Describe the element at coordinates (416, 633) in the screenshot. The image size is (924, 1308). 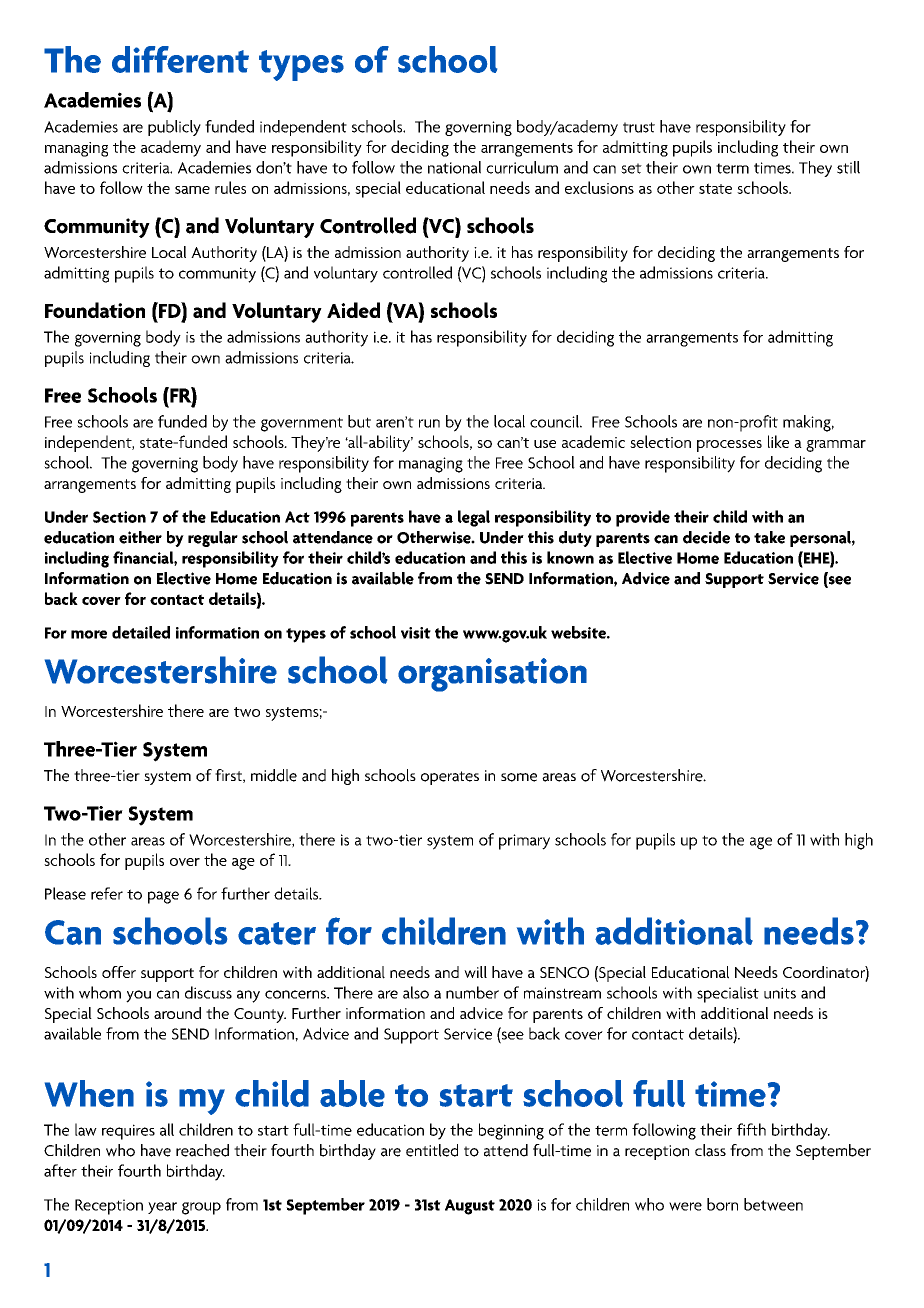
I see `visit` at that location.
